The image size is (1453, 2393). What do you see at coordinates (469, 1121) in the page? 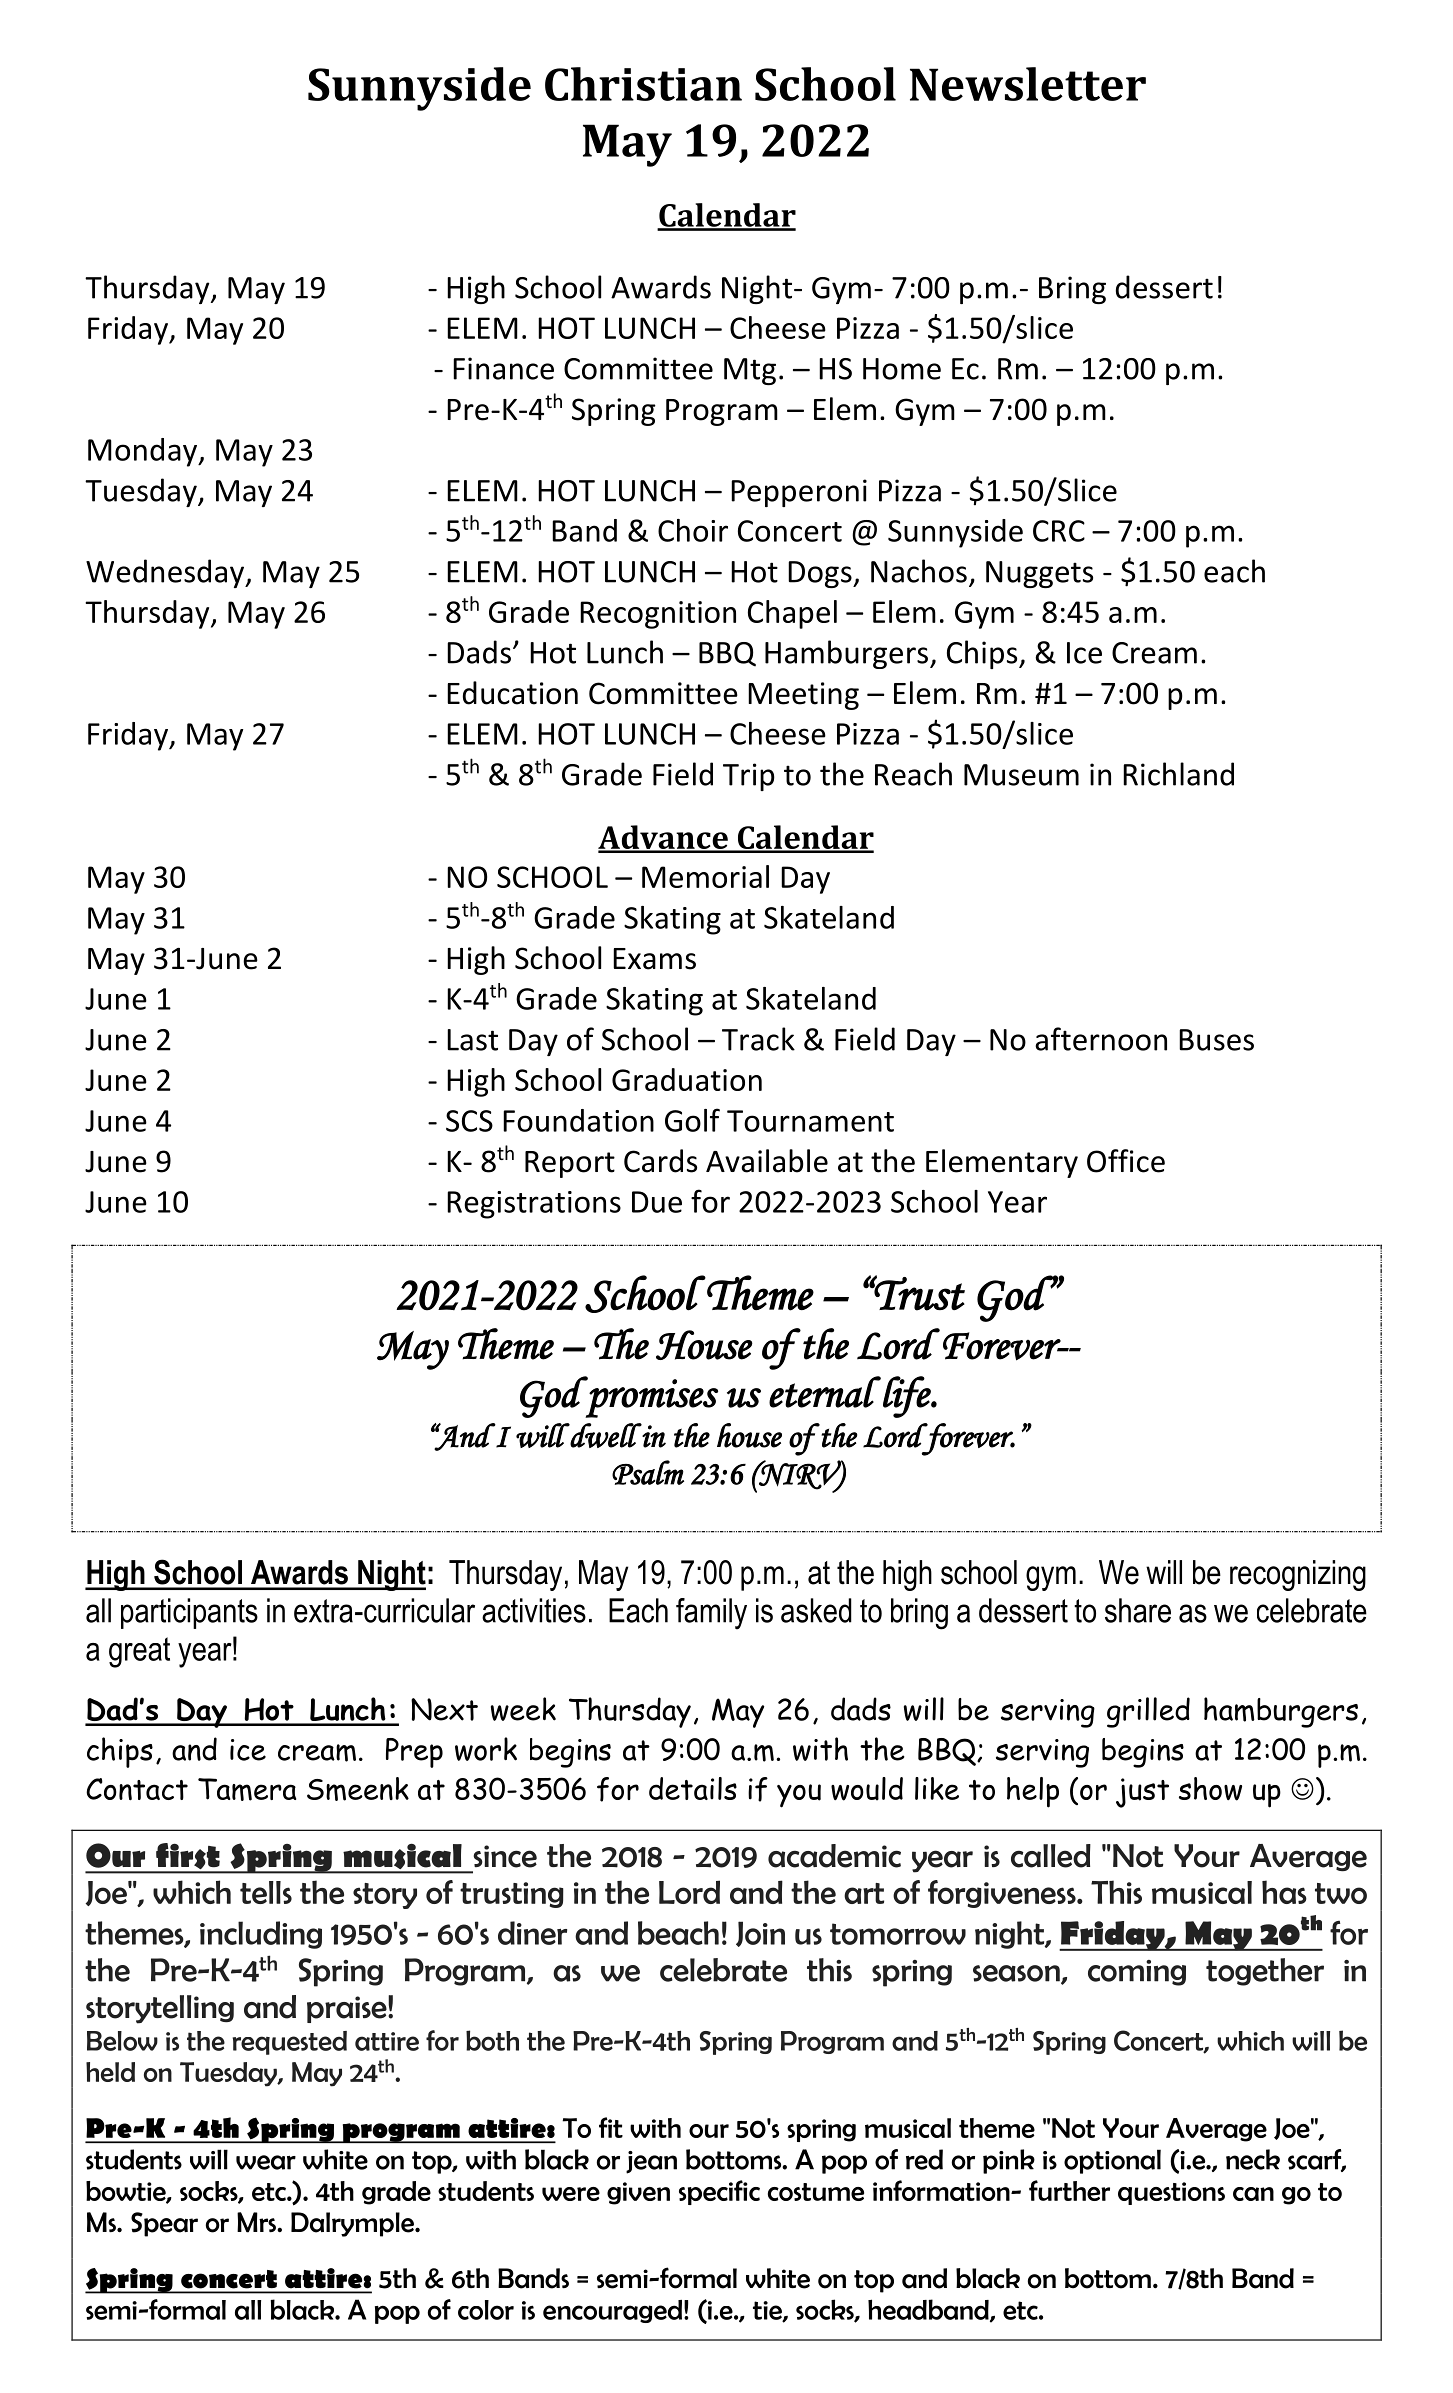
I see `SCS` at bounding box center [469, 1121].
